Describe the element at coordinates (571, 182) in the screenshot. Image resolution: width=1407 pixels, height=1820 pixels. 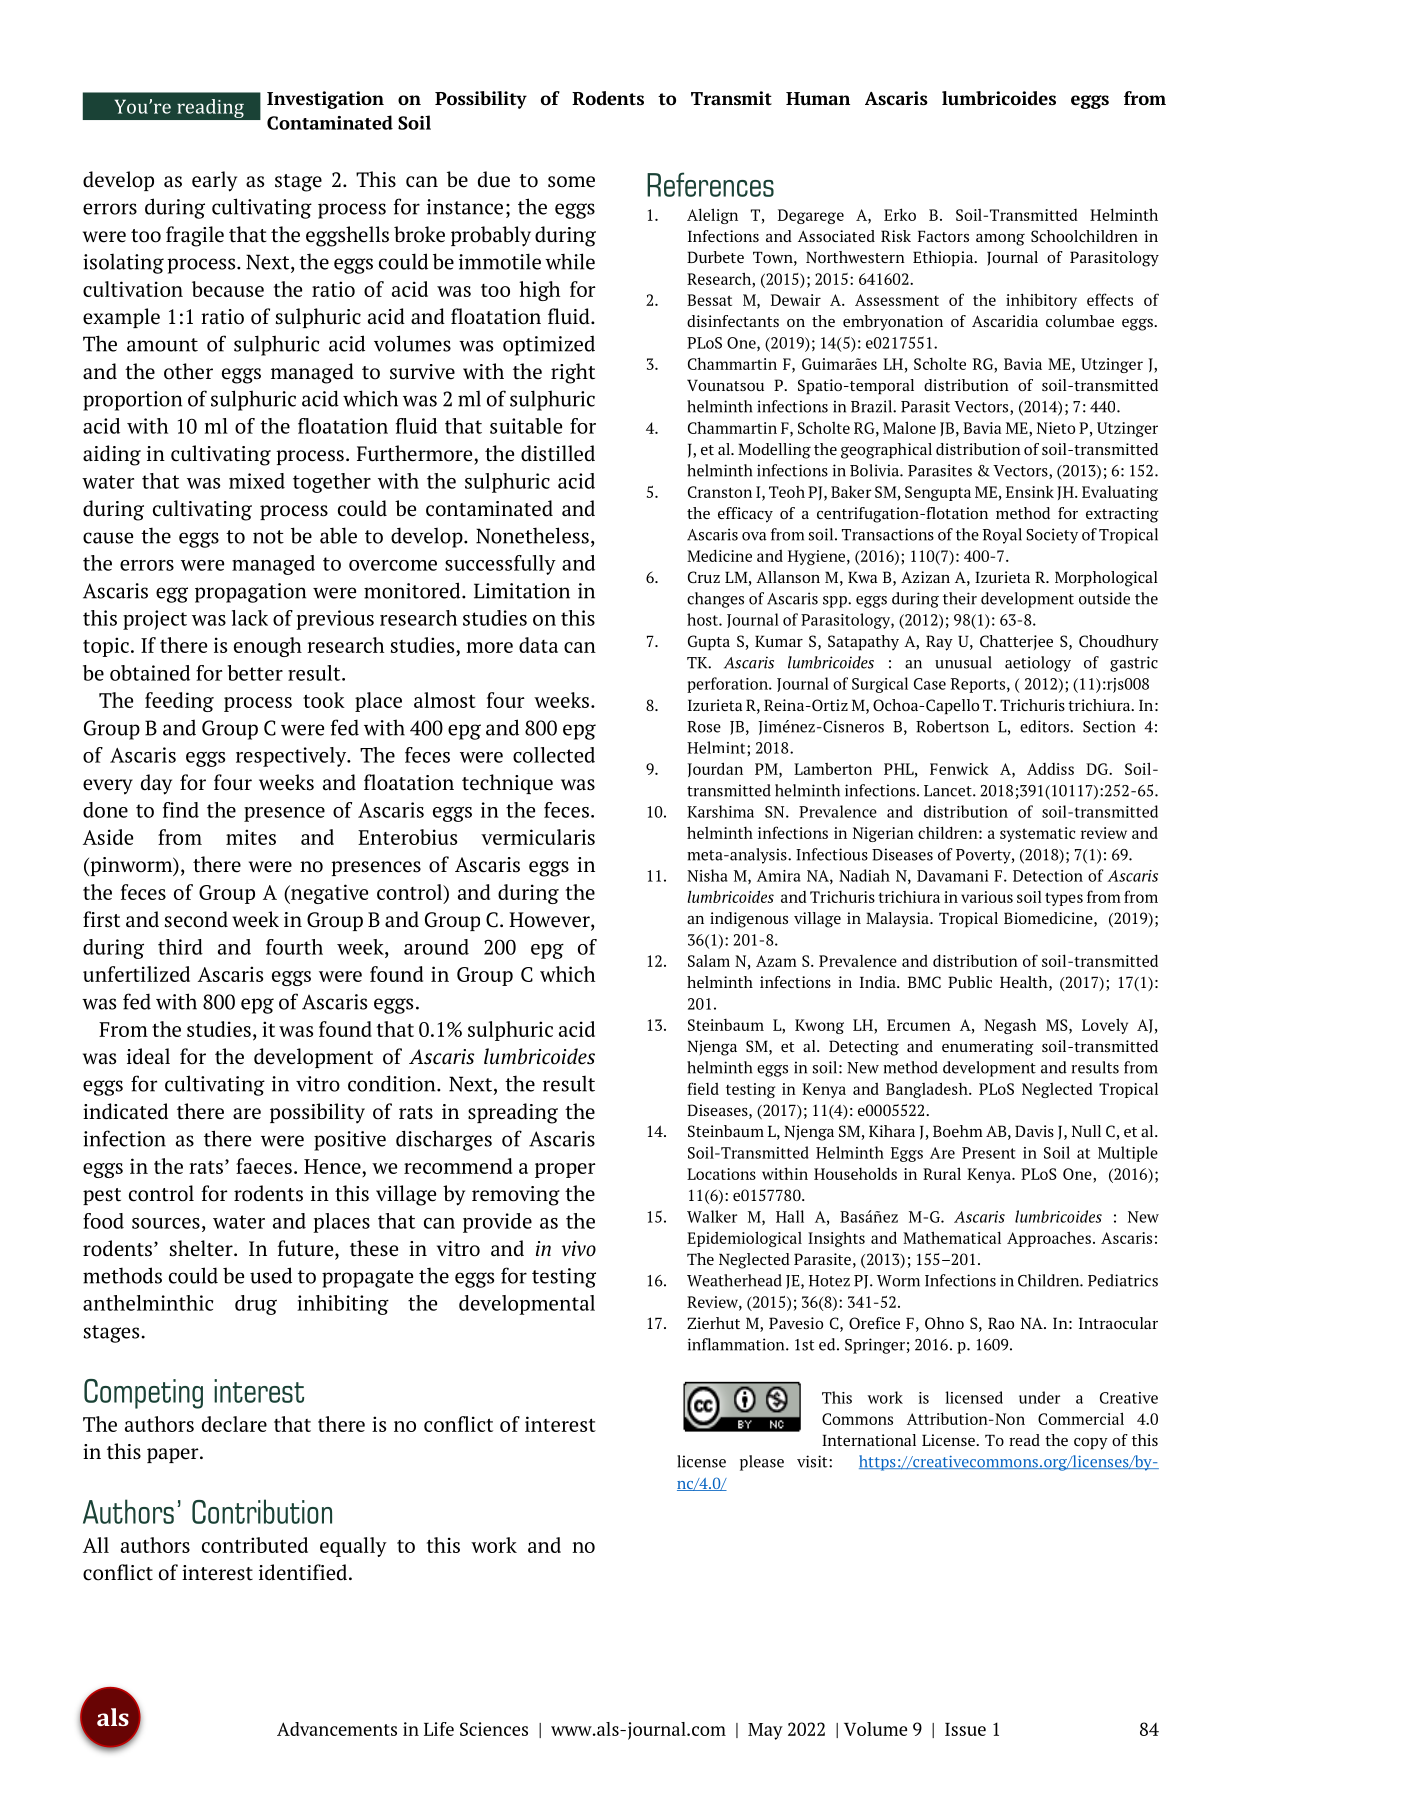
I see `some` at that location.
